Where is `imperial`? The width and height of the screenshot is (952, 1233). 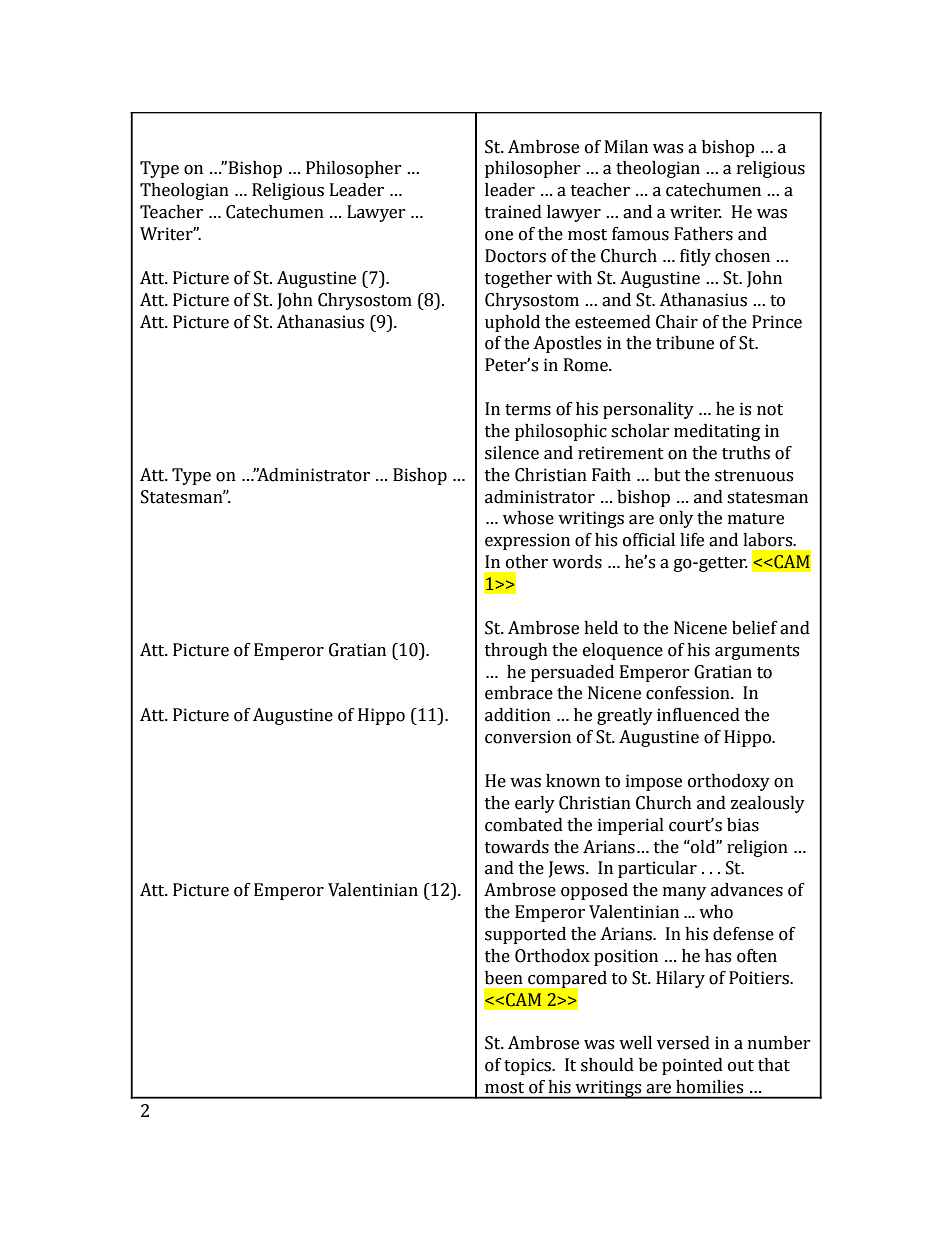
imperial is located at coordinates (631, 826).
